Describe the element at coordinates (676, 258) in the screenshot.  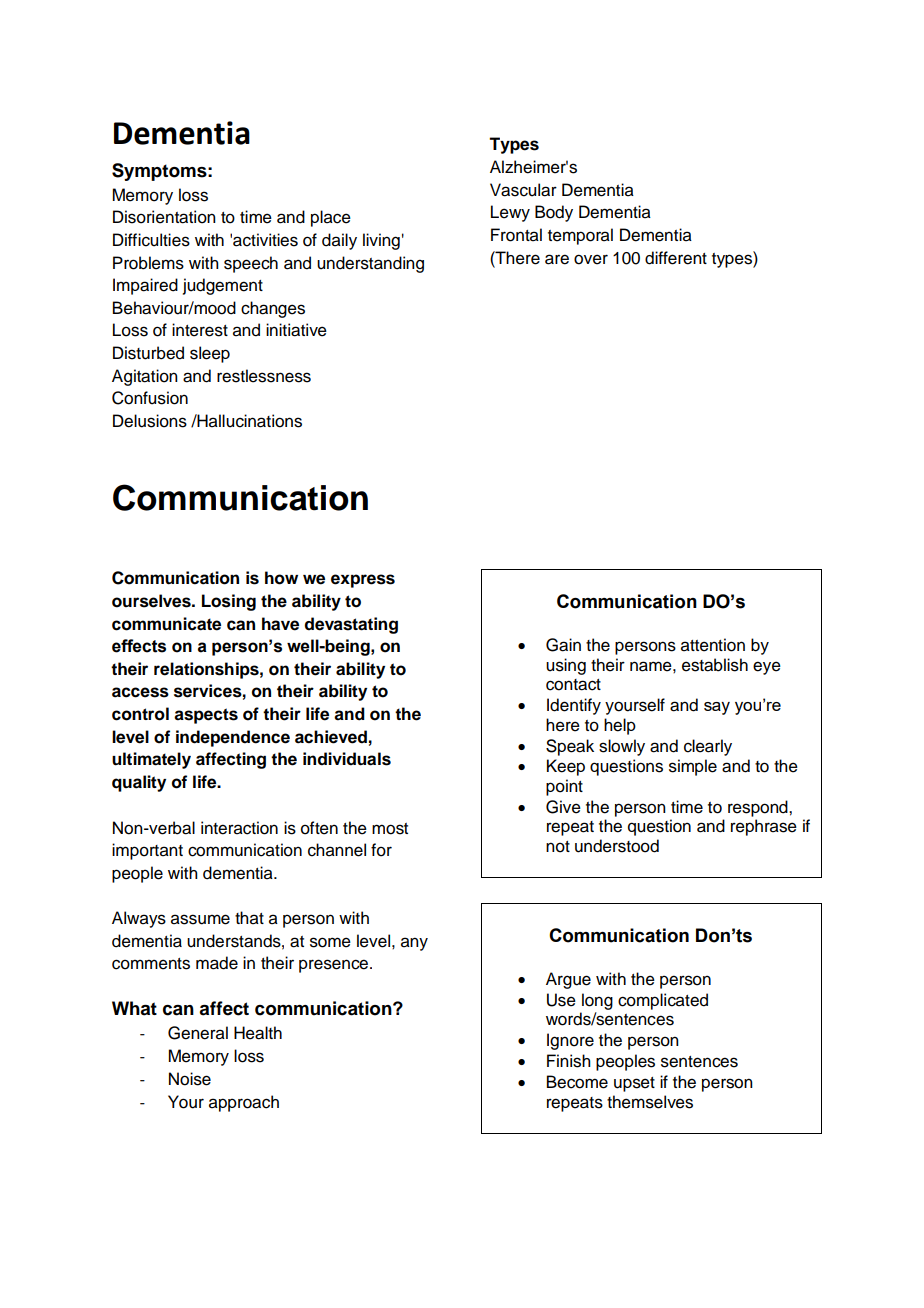
I see `different` at that location.
